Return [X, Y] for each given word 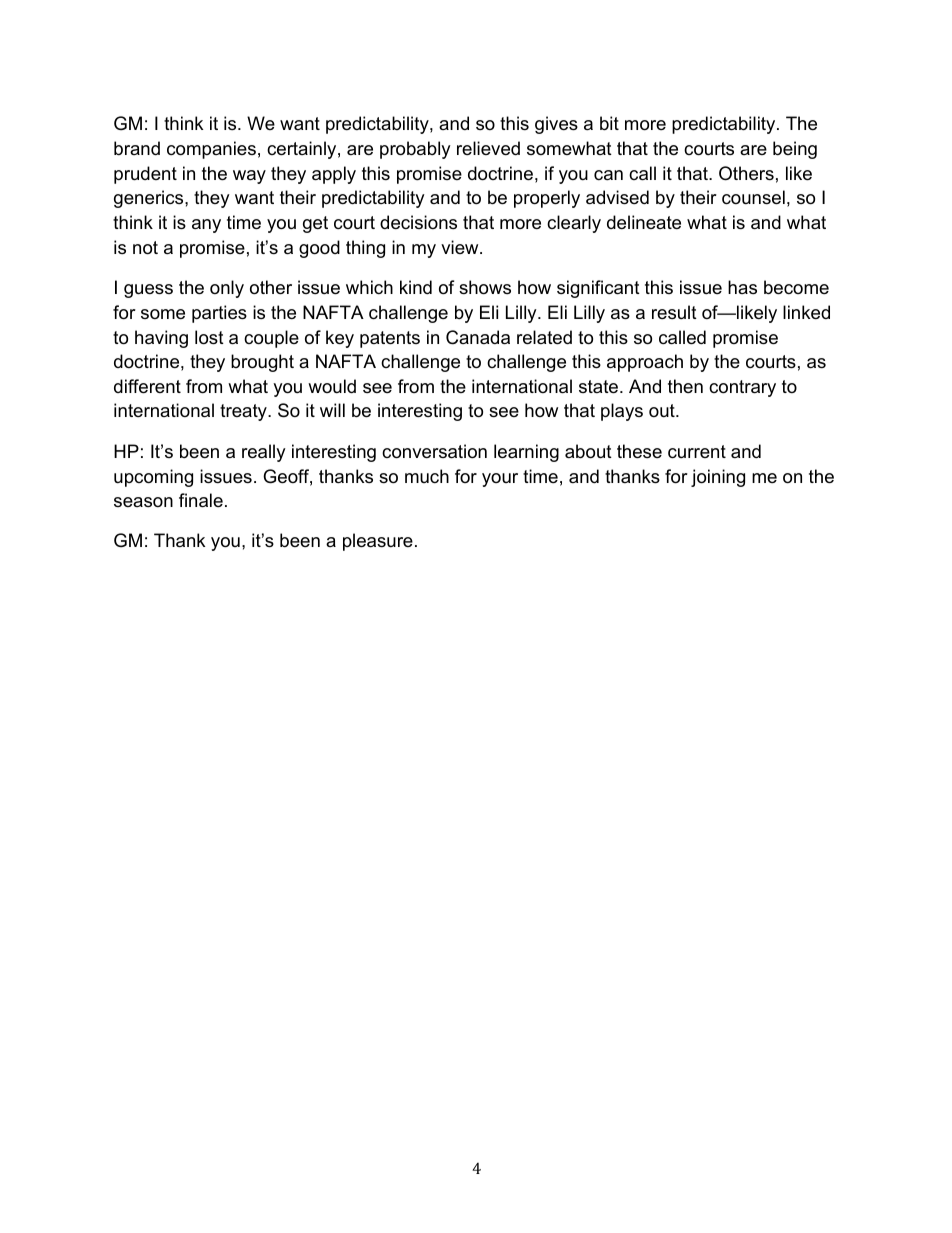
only [227, 289]
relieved [488, 148]
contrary [742, 388]
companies [211, 150]
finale [201, 500]
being [795, 150]
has [742, 287]
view [461, 247]
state [600, 387]
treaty [244, 412]
